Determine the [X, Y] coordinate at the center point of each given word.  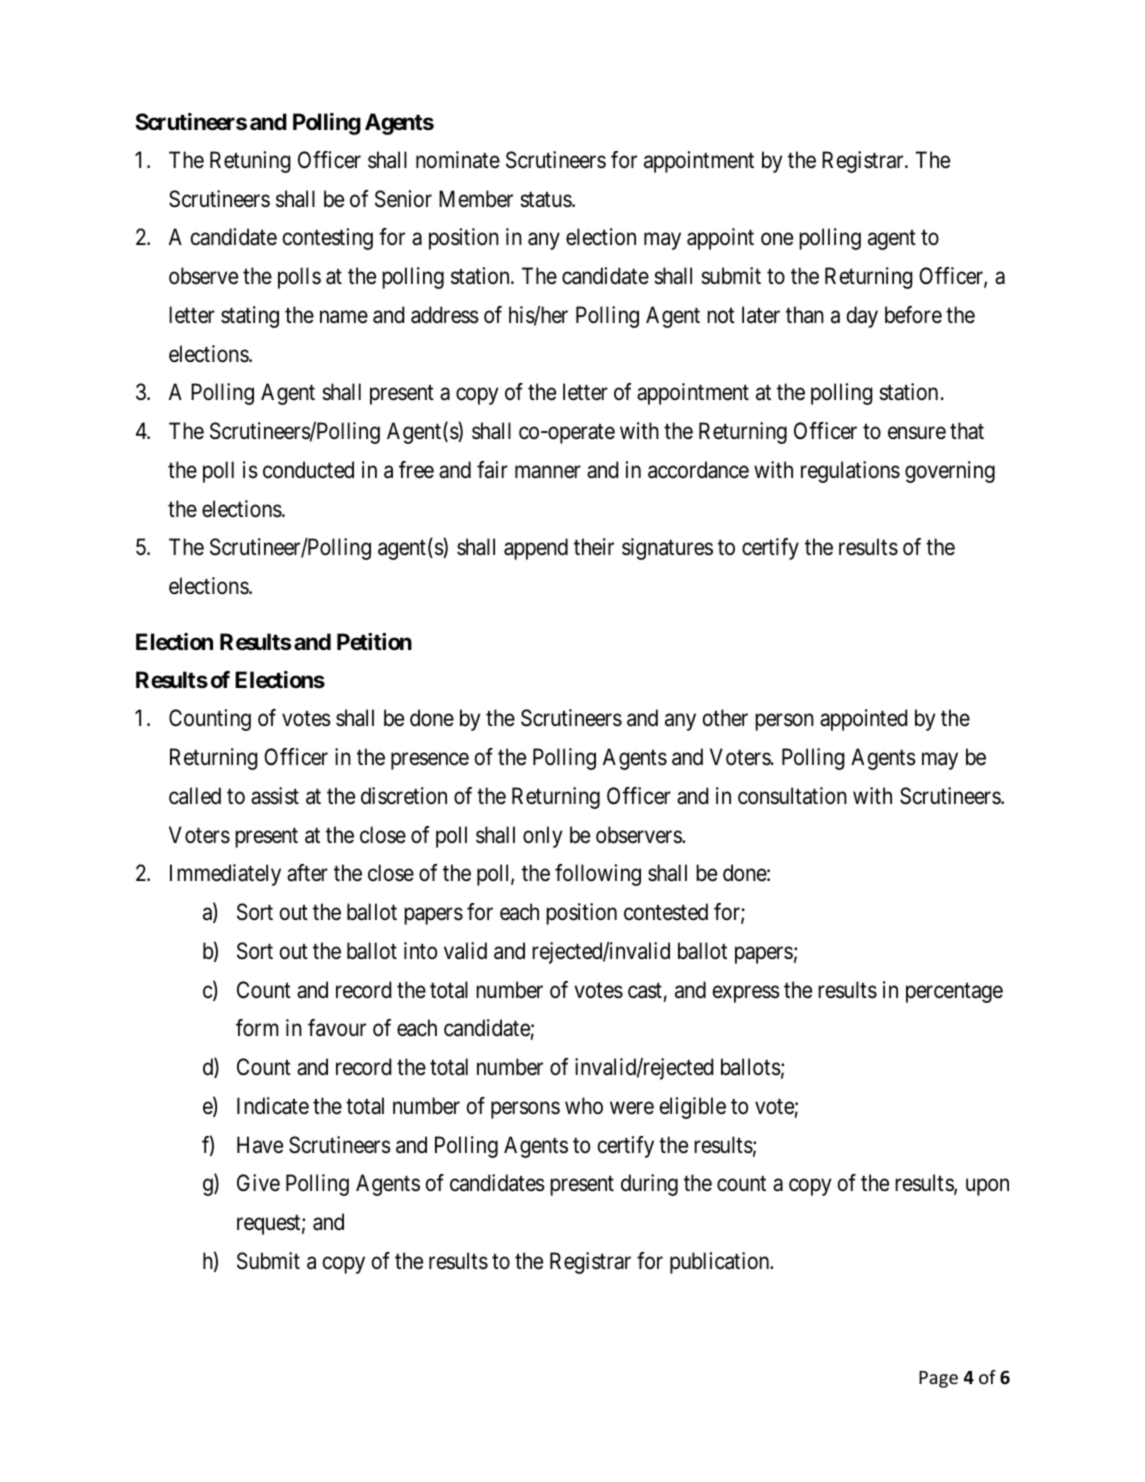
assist [275, 796]
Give [258, 1183]
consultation [792, 796]
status [546, 200]
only [542, 837]
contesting [328, 239]
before [913, 315]
